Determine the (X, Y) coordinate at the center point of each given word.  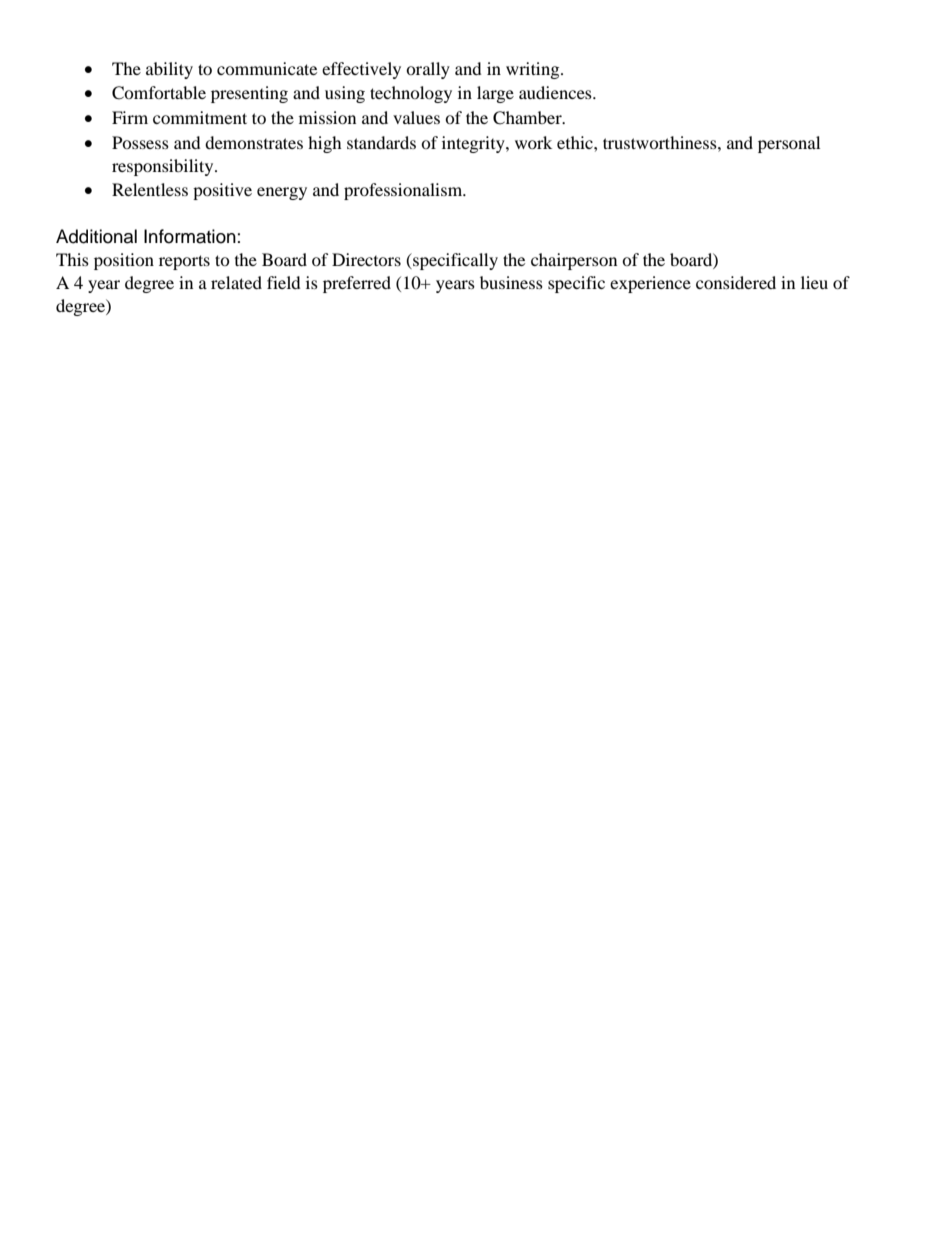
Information (190, 236)
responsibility (164, 167)
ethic (576, 142)
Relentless (150, 189)
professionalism (404, 191)
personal (789, 144)
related (236, 282)
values (416, 117)
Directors (366, 259)
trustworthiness (661, 142)
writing (534, 70)
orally (428, 70)
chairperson (574, 261)
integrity (474, 144)
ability (169, 70)
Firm (130, 117)
